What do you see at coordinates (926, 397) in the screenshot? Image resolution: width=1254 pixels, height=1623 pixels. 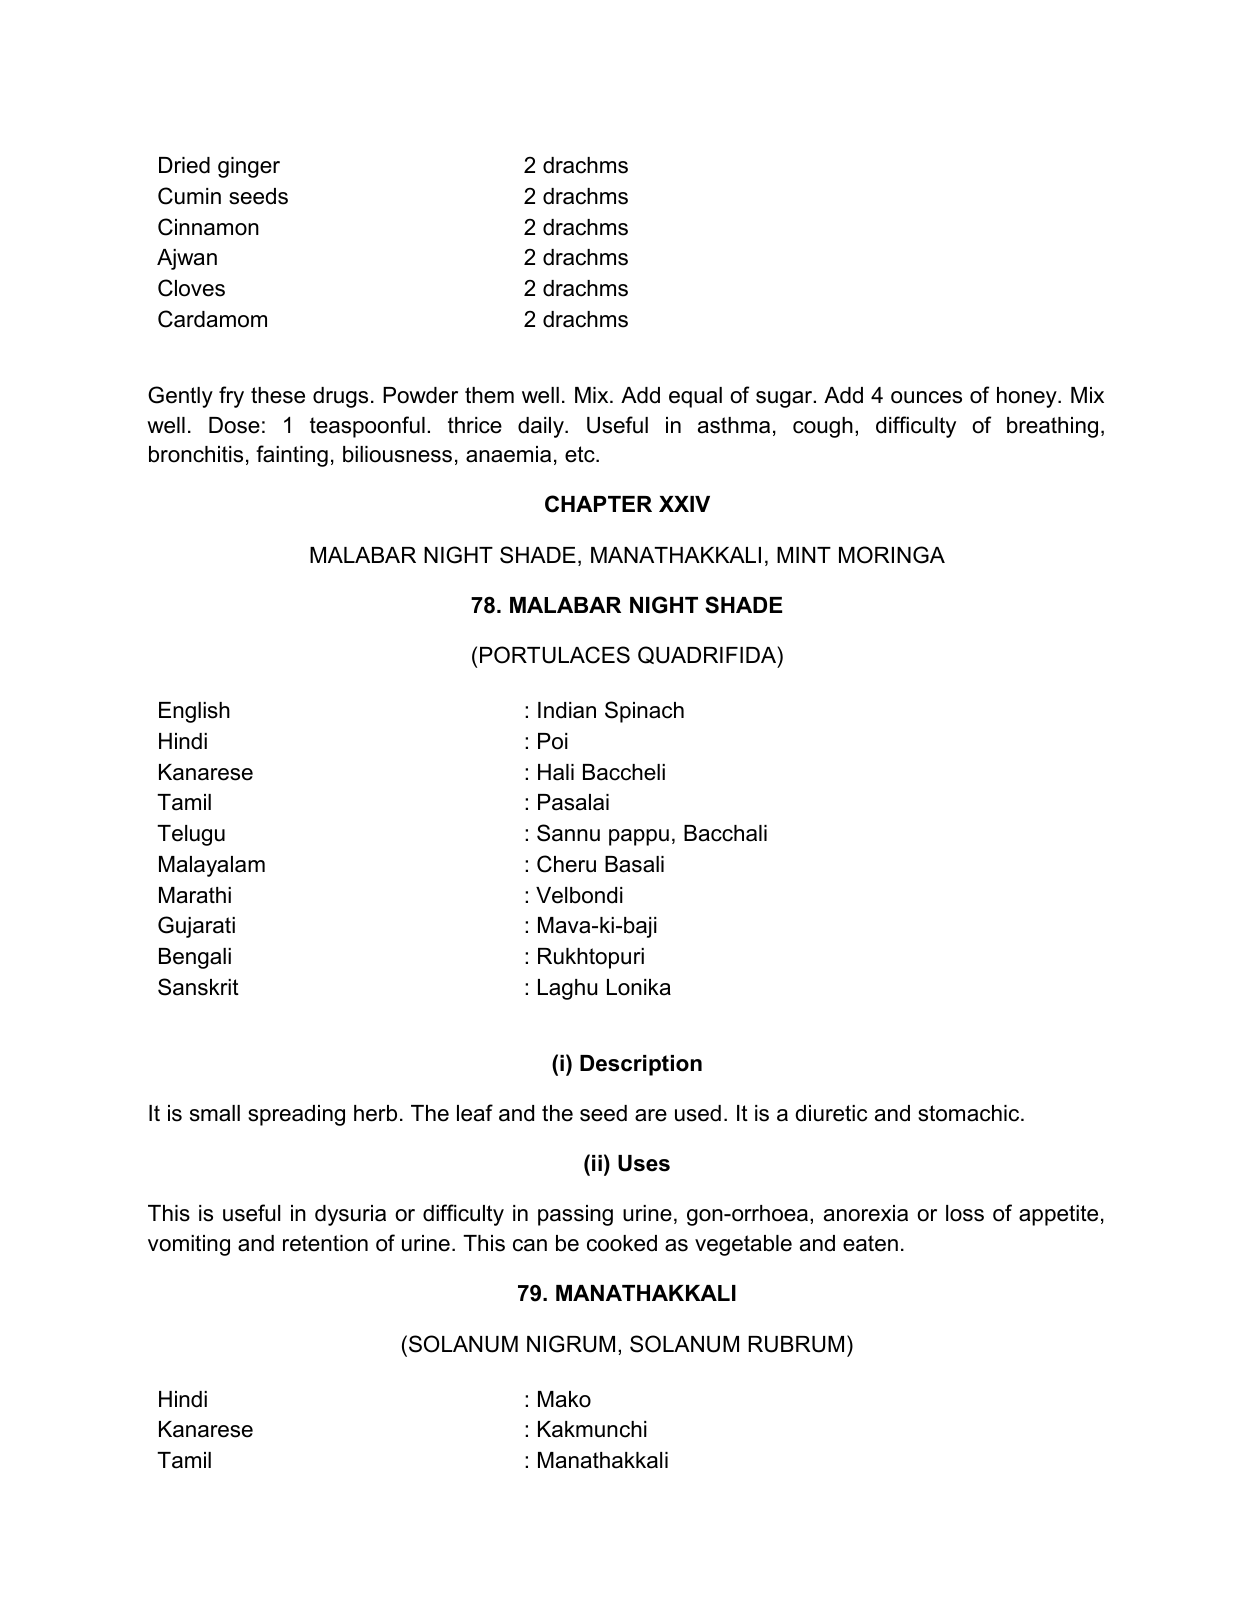 I see `ounces` at bounding box center [926, 397].
